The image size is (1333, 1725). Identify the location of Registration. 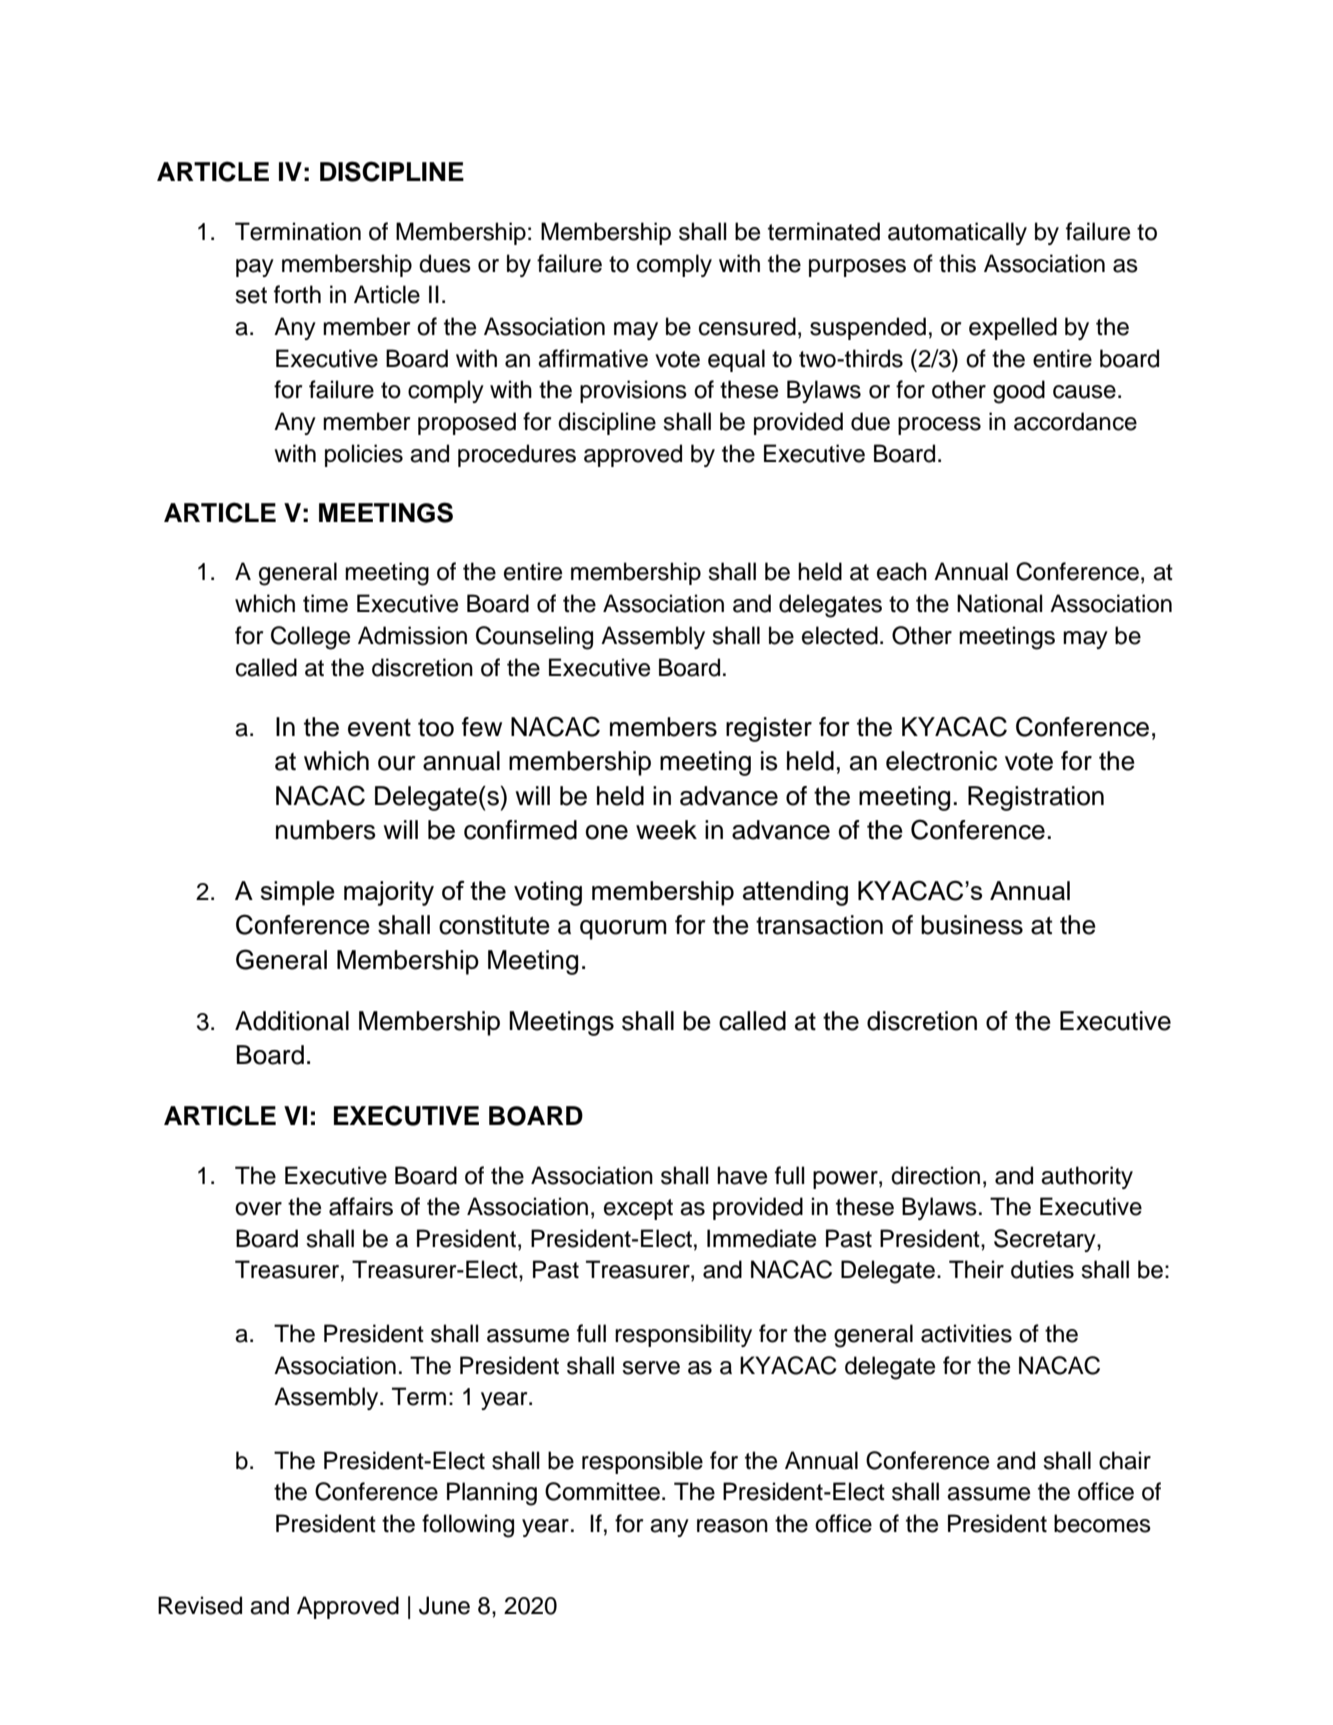
(1036, 798).
